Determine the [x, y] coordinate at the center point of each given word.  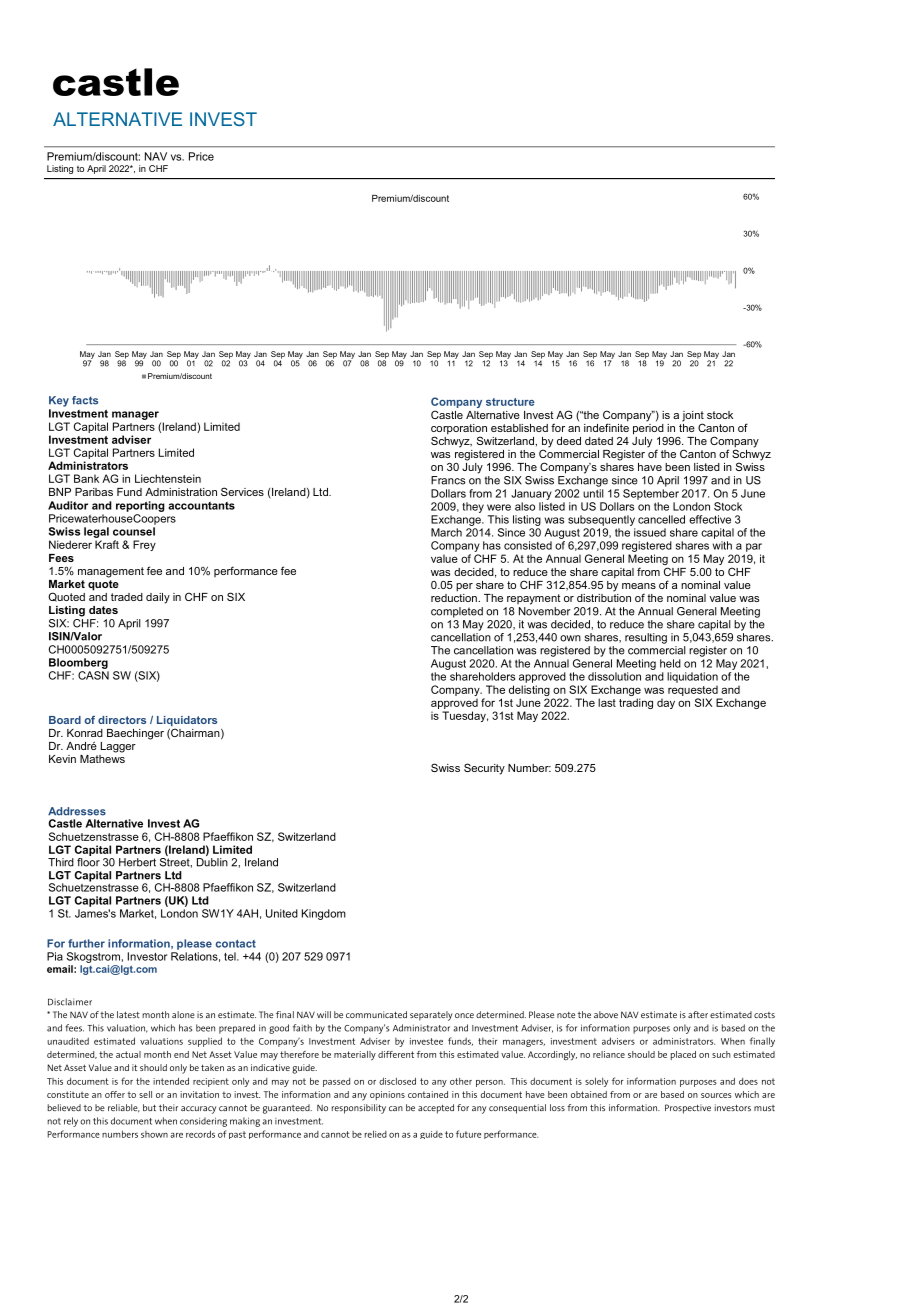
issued [650, 532]
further [86, 943]
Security [484, 769]
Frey [144, 545]
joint [693, 417]
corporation [459, 430]
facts [85, 400]
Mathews [102, 757]
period [648, 428]
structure [510, 402]
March [446, 532]
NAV [156, 156]
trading [636, 703]
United [282, 913]
